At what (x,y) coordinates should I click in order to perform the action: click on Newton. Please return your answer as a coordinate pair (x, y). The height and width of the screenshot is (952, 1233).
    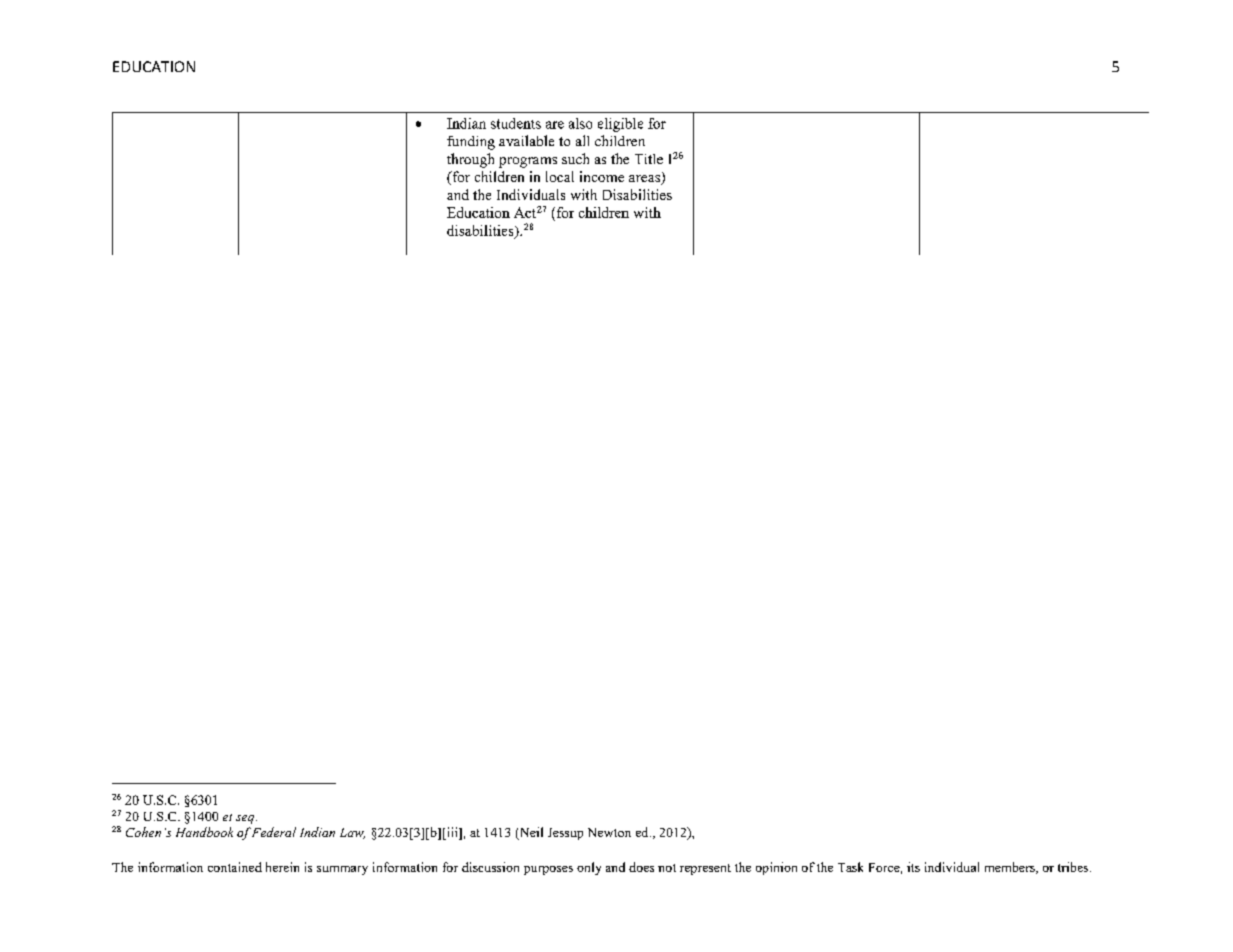
    Looking at the image, I should click on (609, 832).
